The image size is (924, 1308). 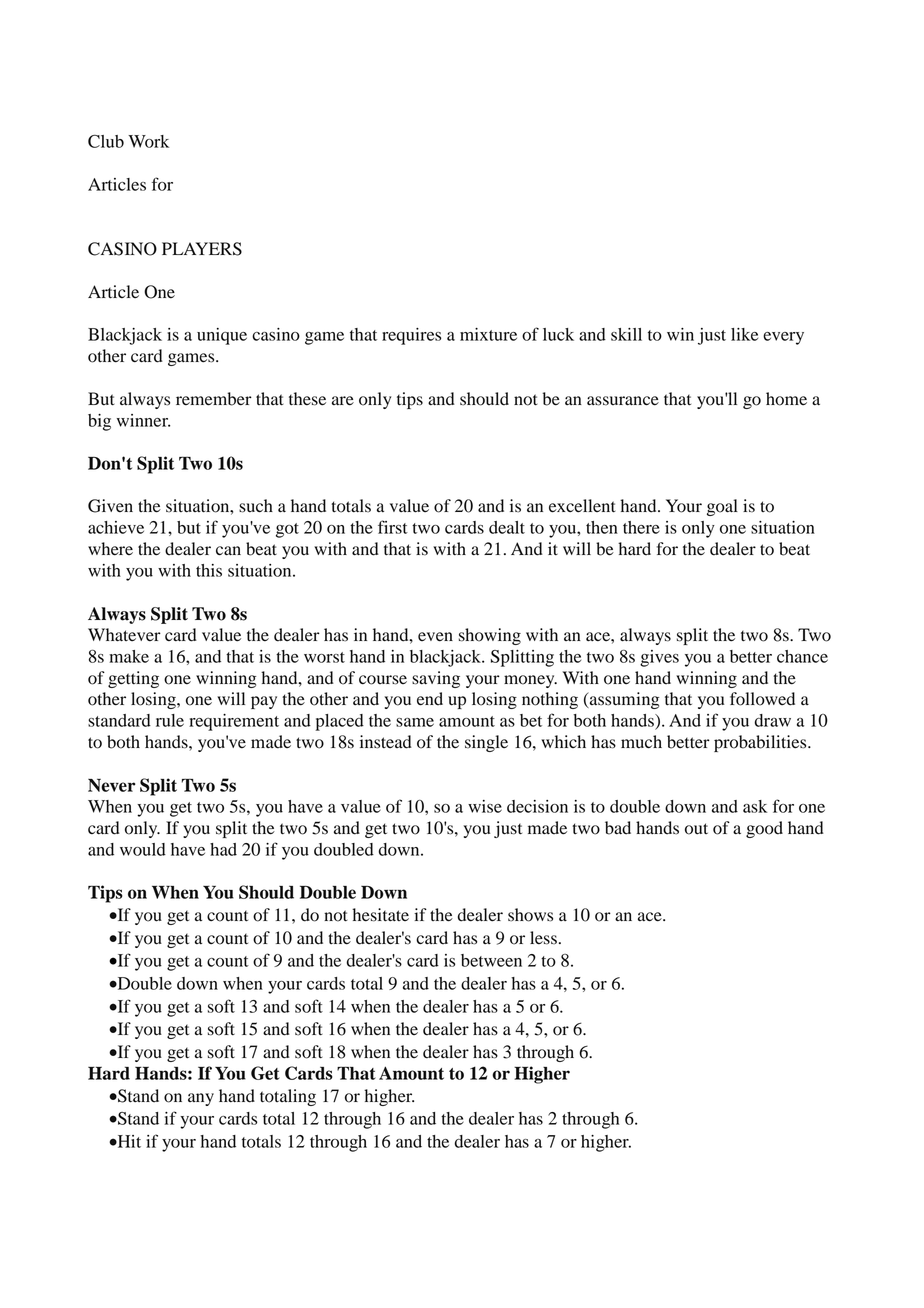 I want to click on Whatever, so click(x=124, y=635).
